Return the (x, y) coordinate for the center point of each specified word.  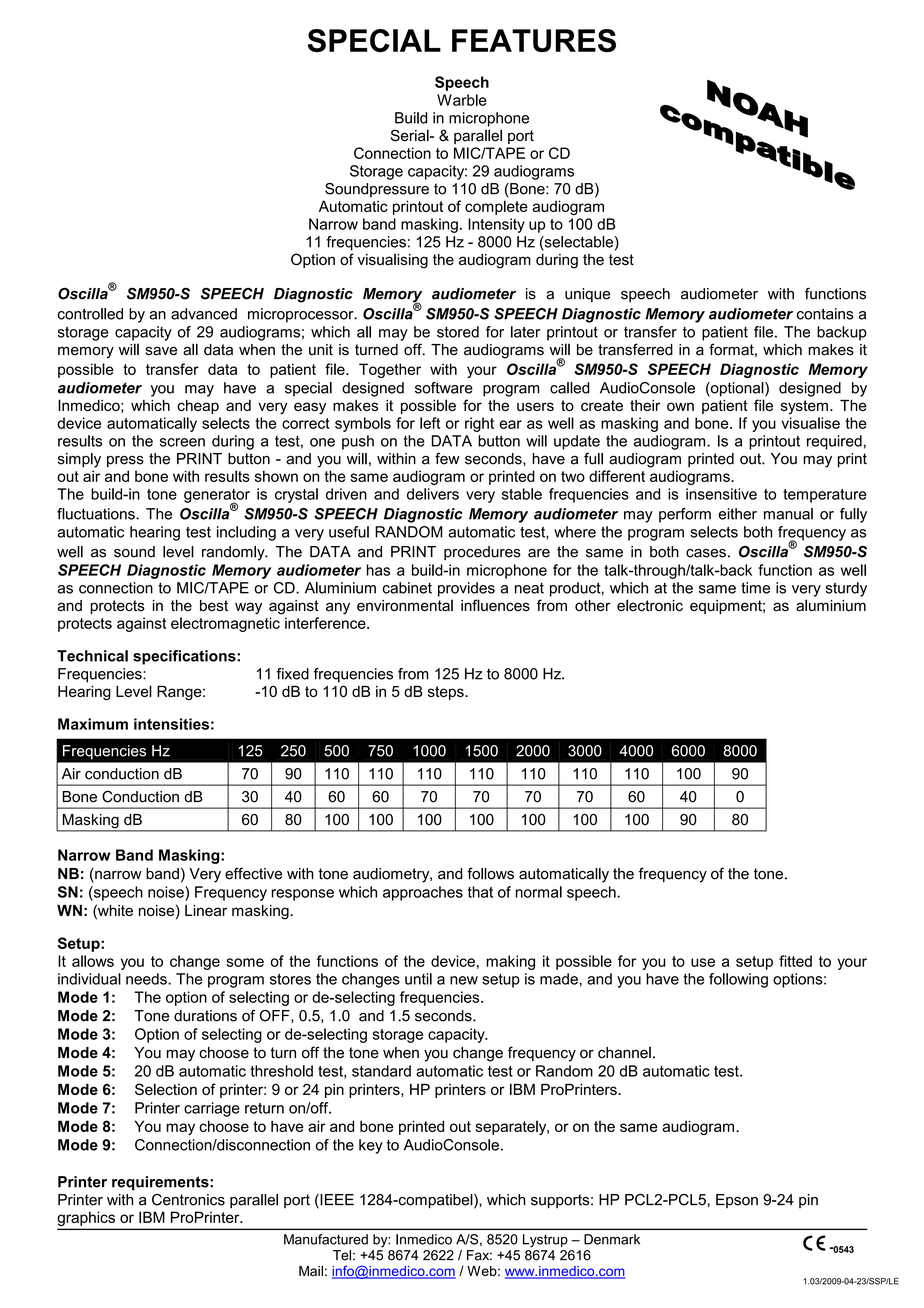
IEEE (336, 1201)
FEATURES (534, 40)
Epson (737, 1201)
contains (825, 314)
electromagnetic (225, 624)
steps (447, 693)
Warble (462, 100)
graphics (87, 1220)
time (755, 588)
